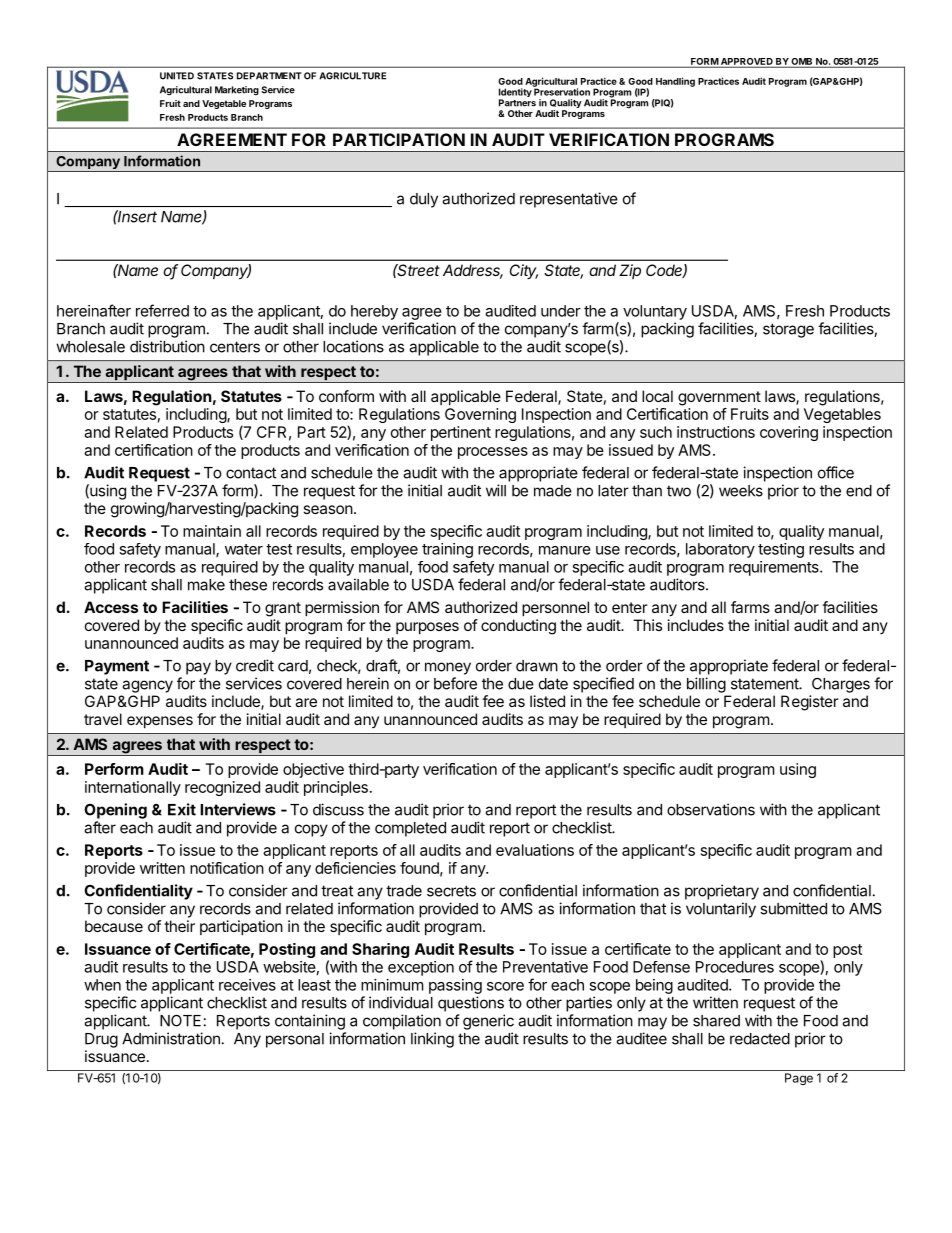 The width and height of the page is (952, 1233). What do you see at coordinates (473, 271) in the page?
I see `Address` at bounding box center [473, 271].
